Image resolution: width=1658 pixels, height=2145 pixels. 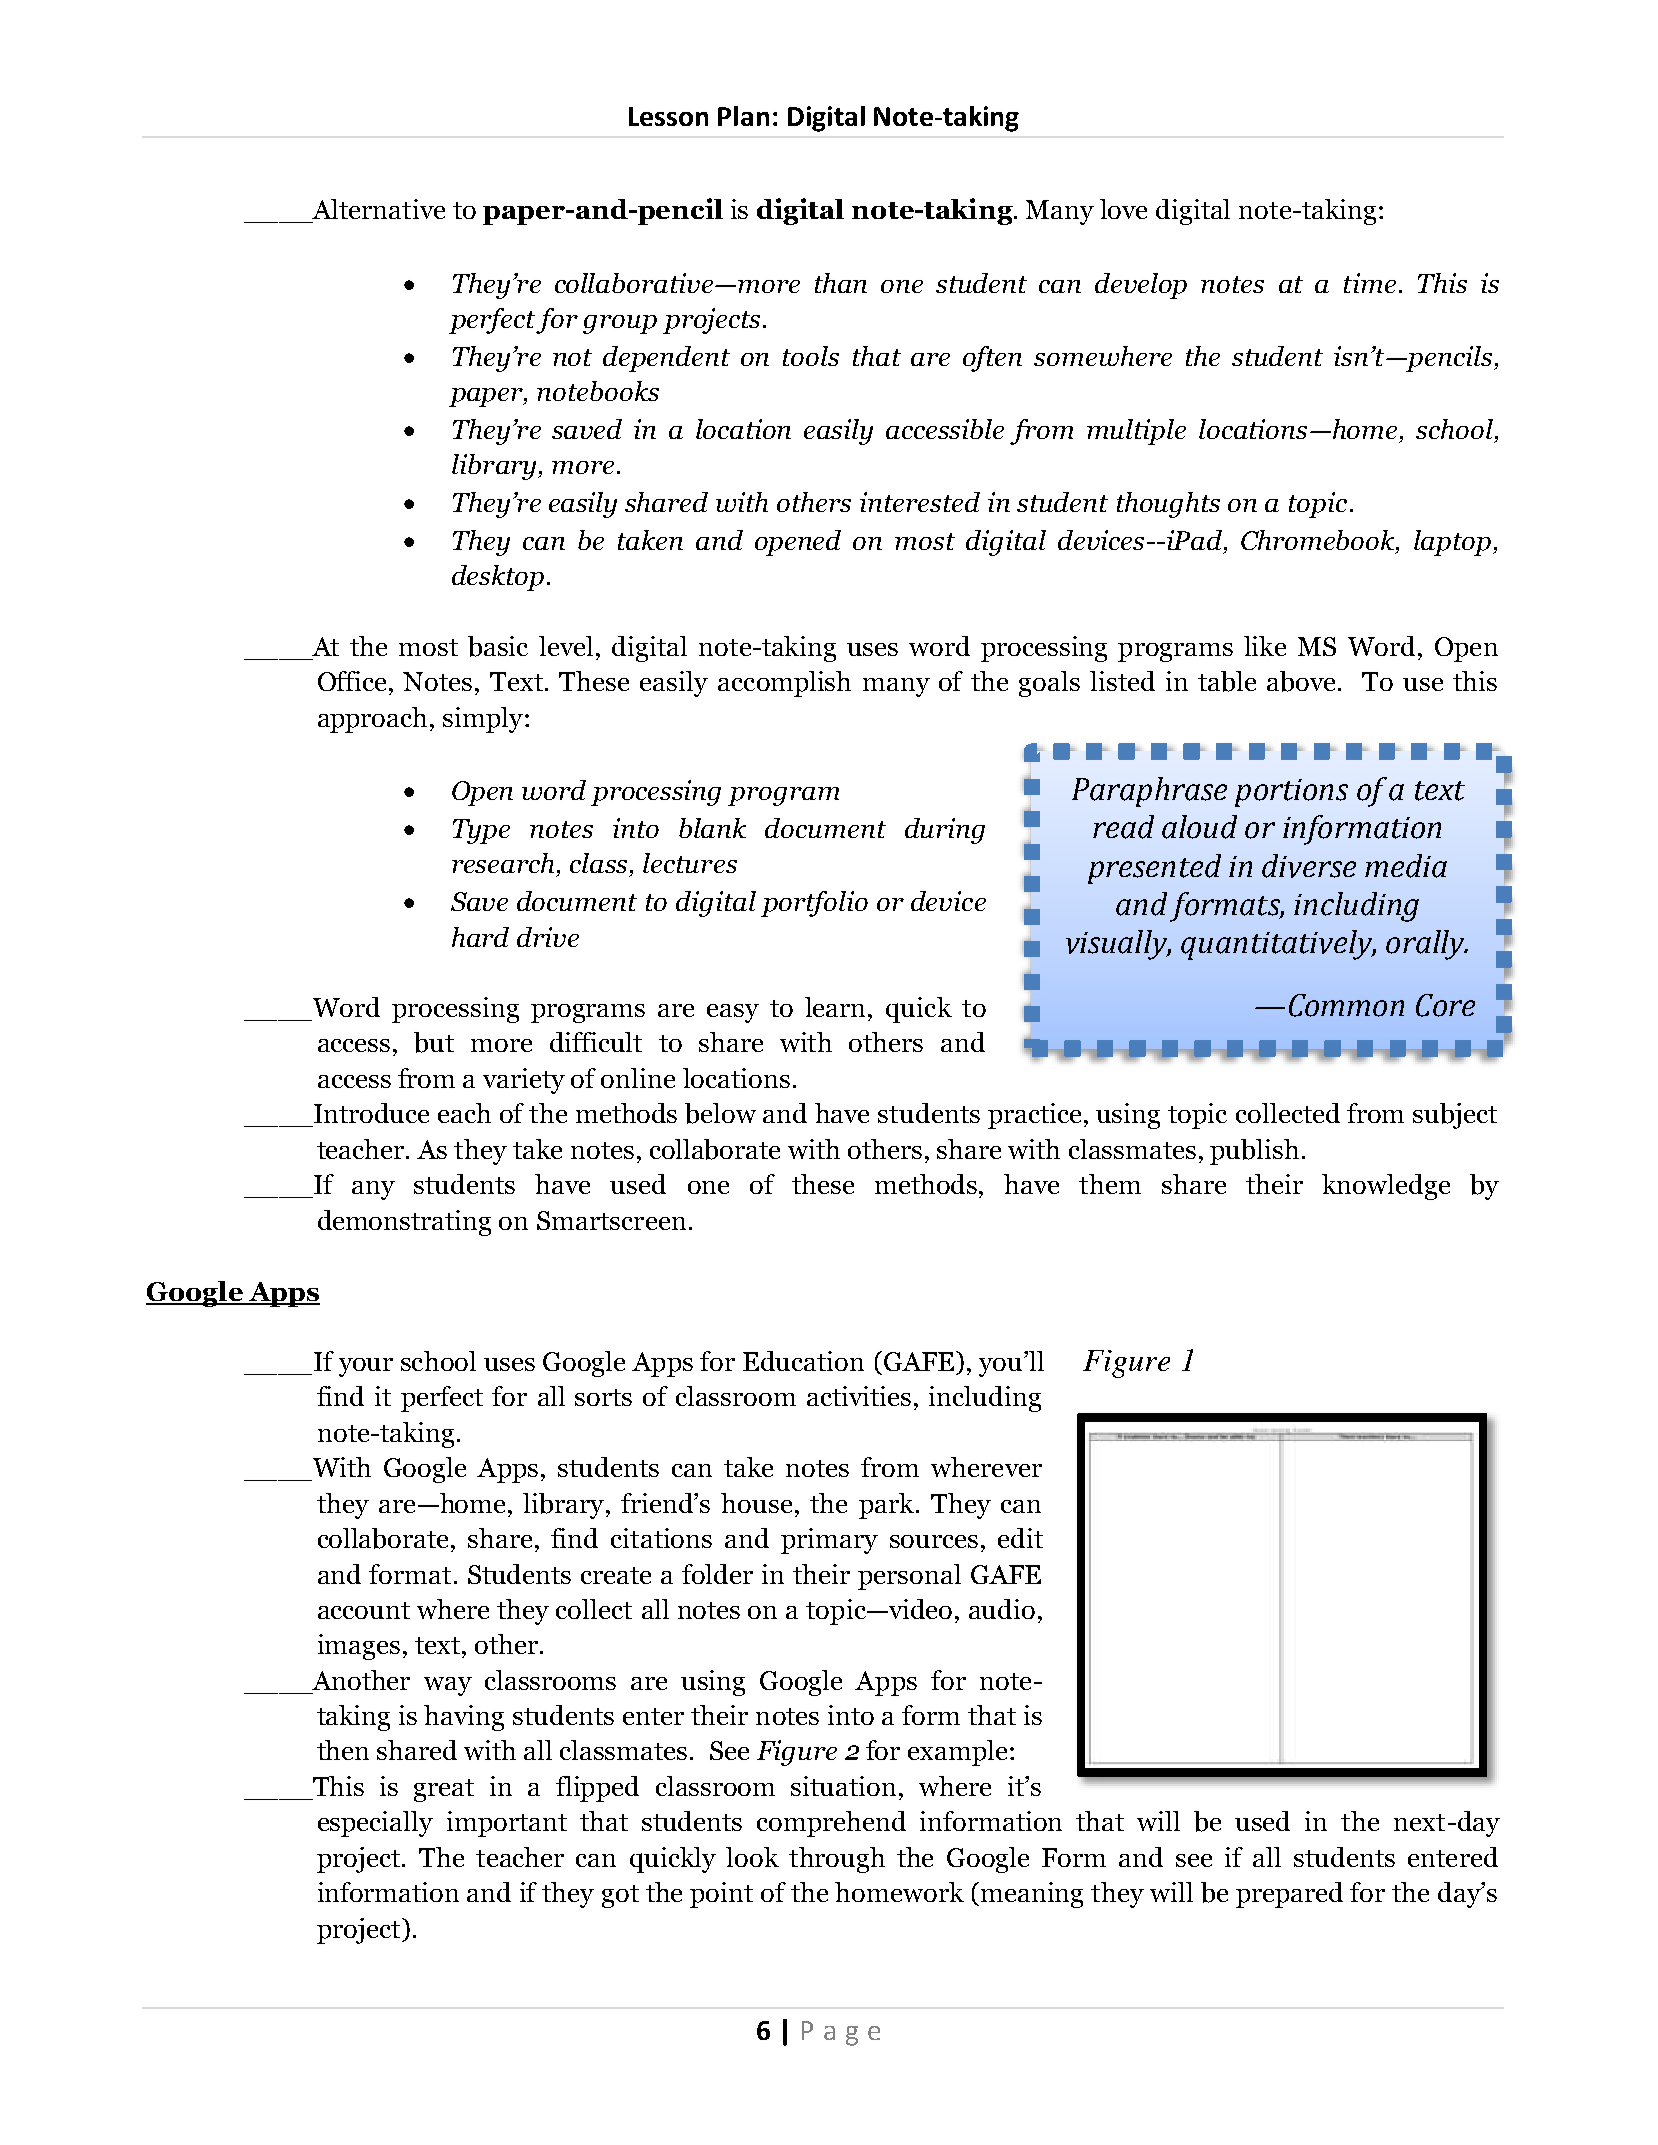 I want to click on Lesson, so click(x=668, y=116).
